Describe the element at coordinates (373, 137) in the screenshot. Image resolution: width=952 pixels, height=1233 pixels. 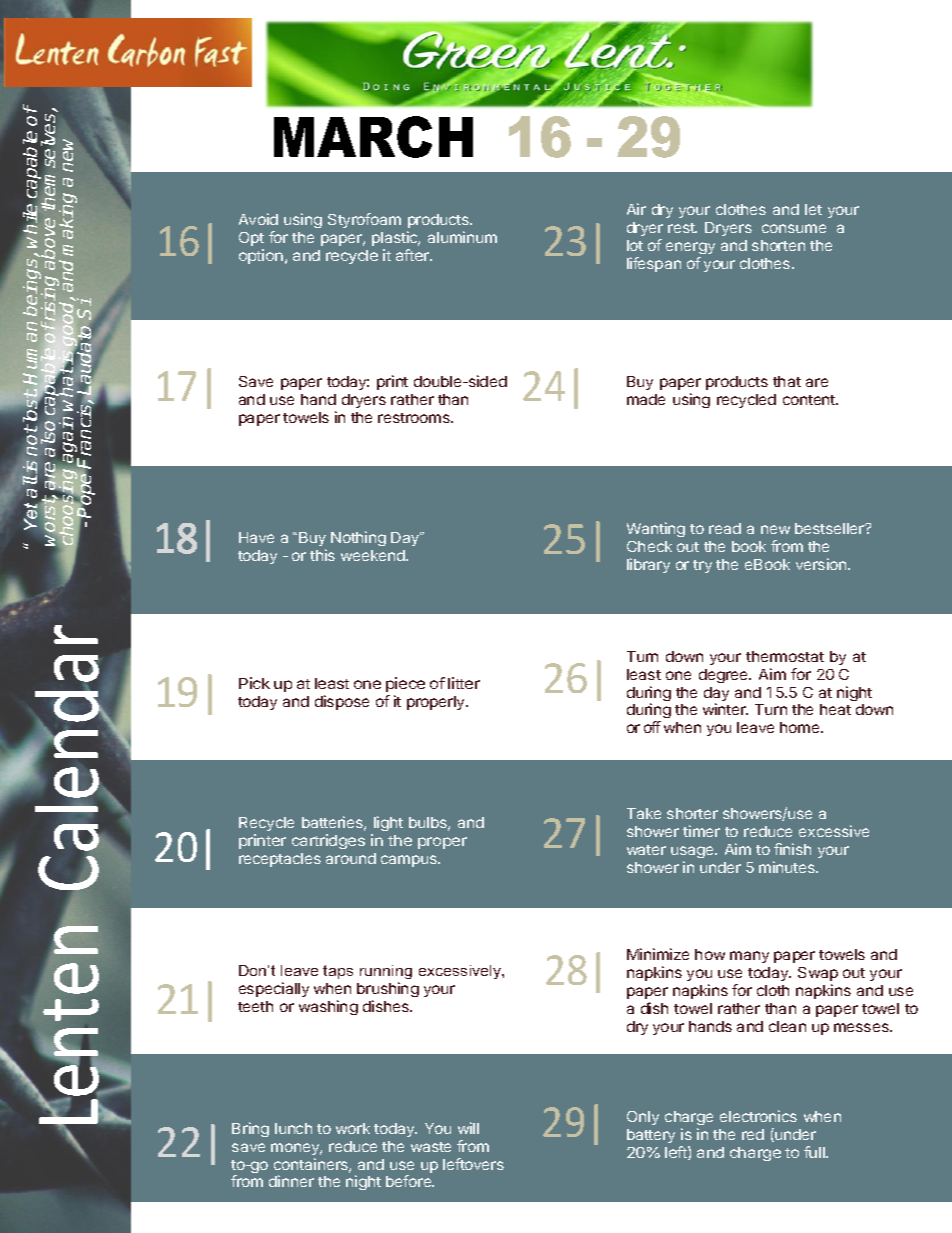
I see `MARCH` at that location.
